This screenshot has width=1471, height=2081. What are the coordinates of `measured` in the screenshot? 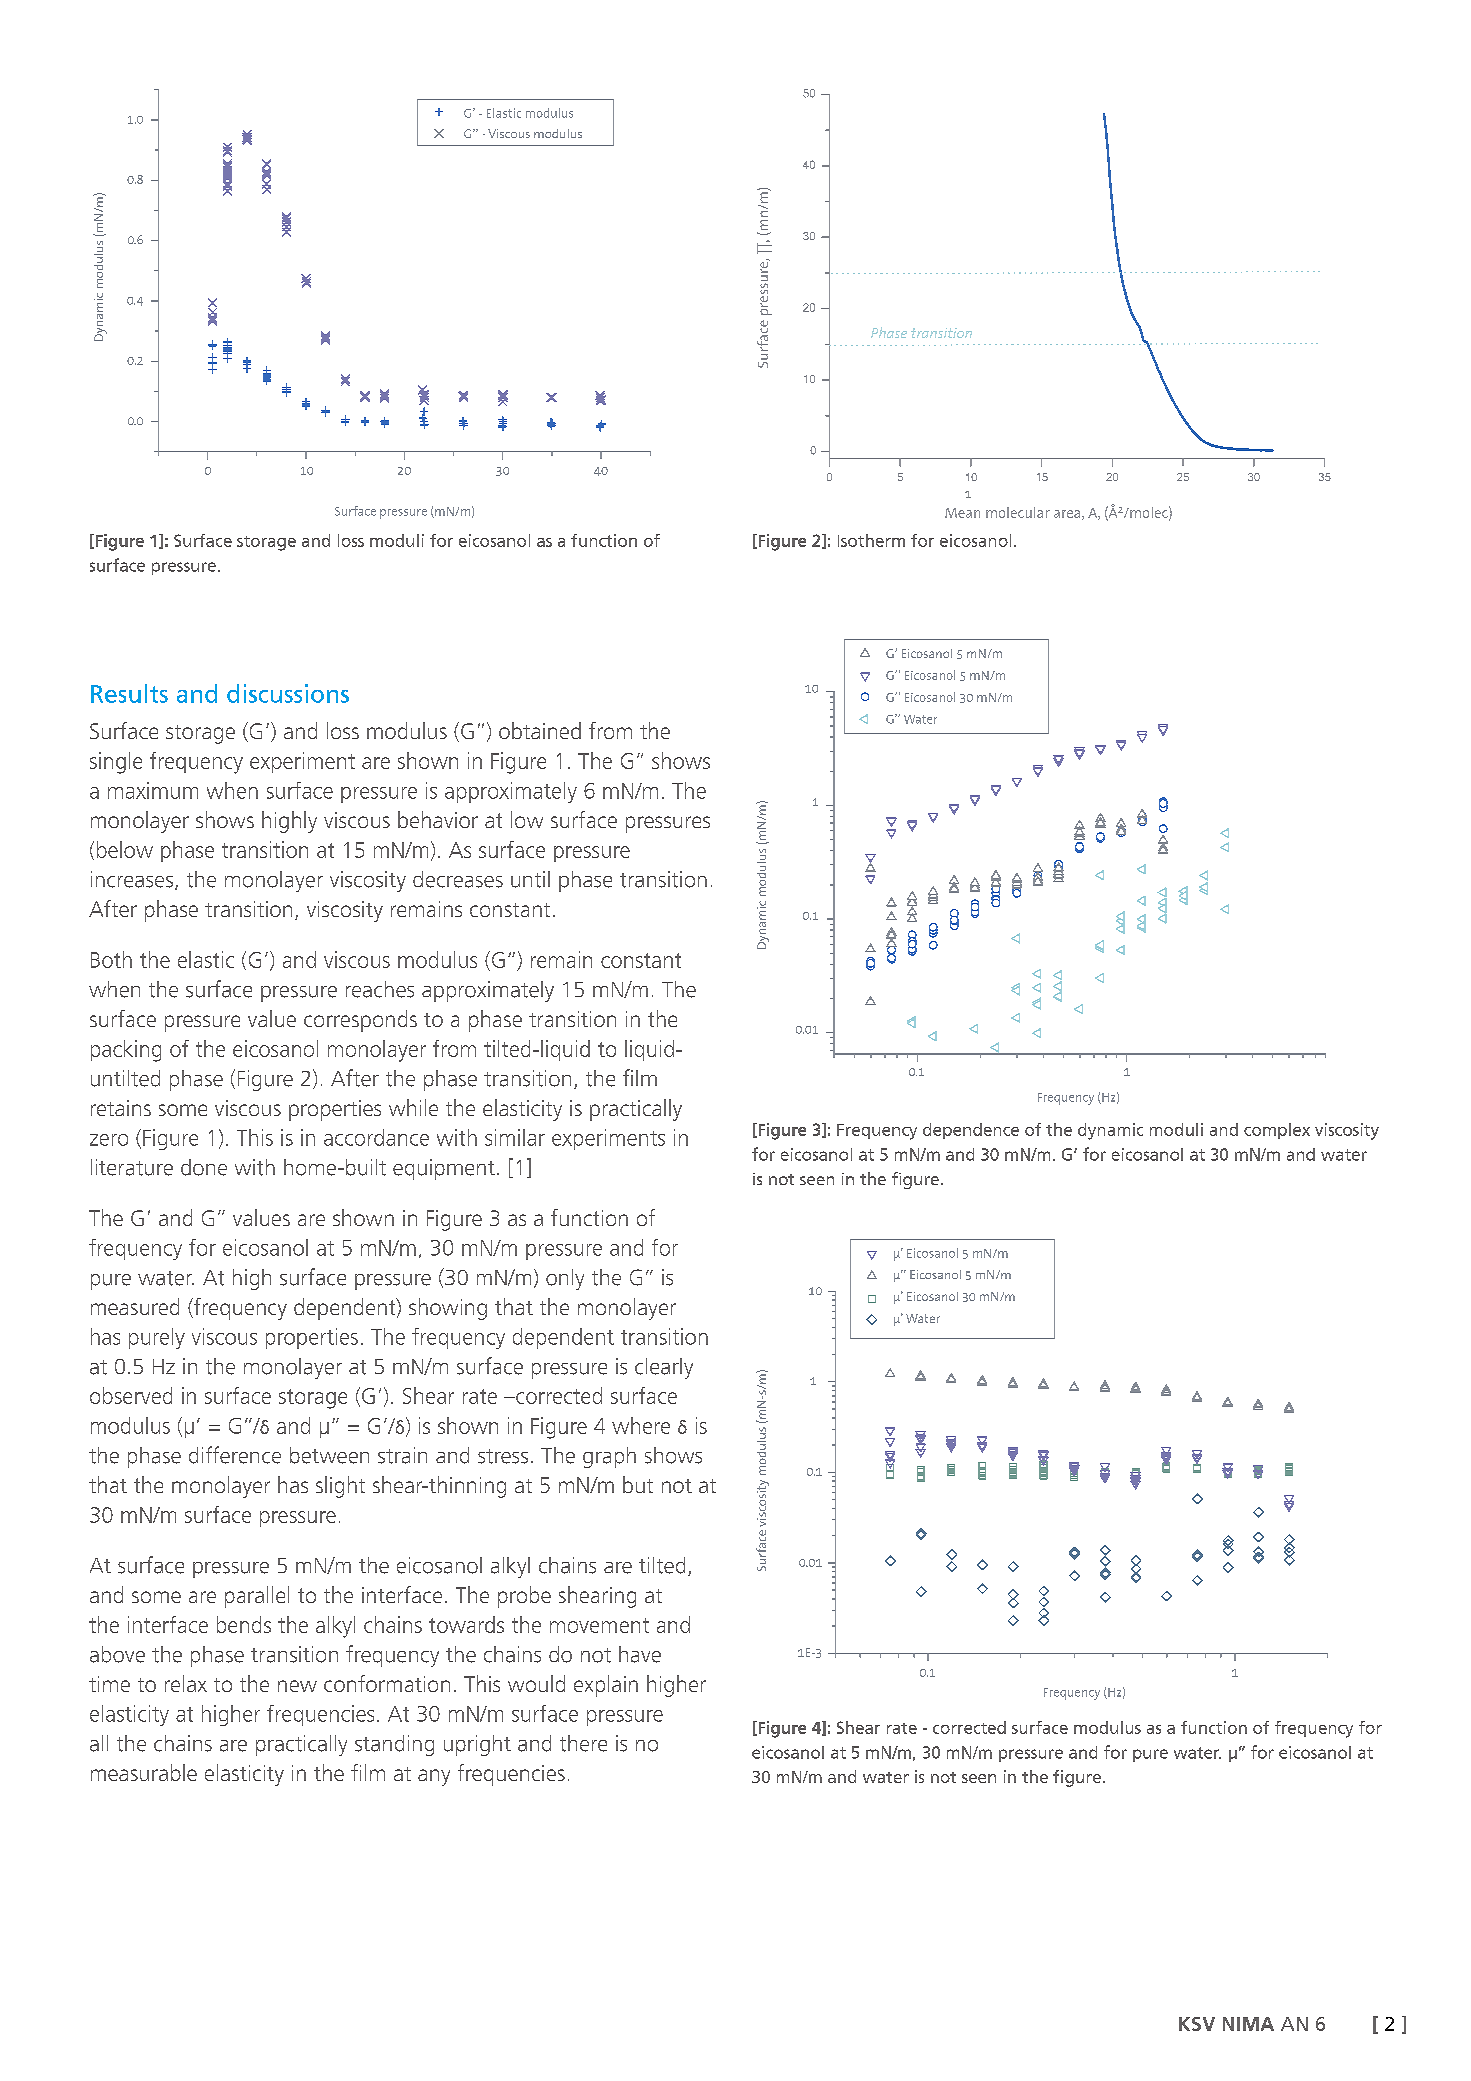 It's located at (135, 1306).
